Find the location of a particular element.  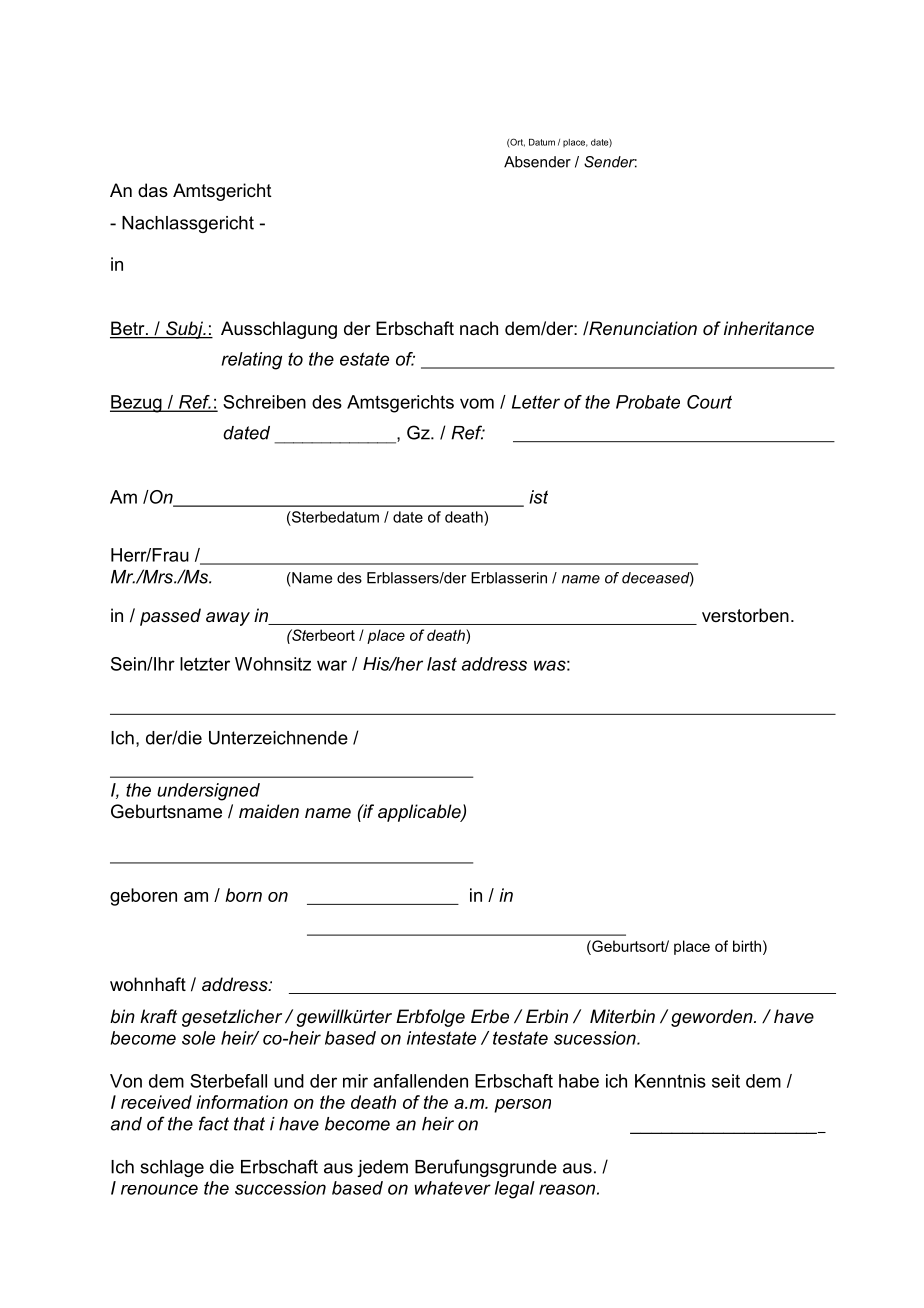

last is located at coordinates (442, 664).
